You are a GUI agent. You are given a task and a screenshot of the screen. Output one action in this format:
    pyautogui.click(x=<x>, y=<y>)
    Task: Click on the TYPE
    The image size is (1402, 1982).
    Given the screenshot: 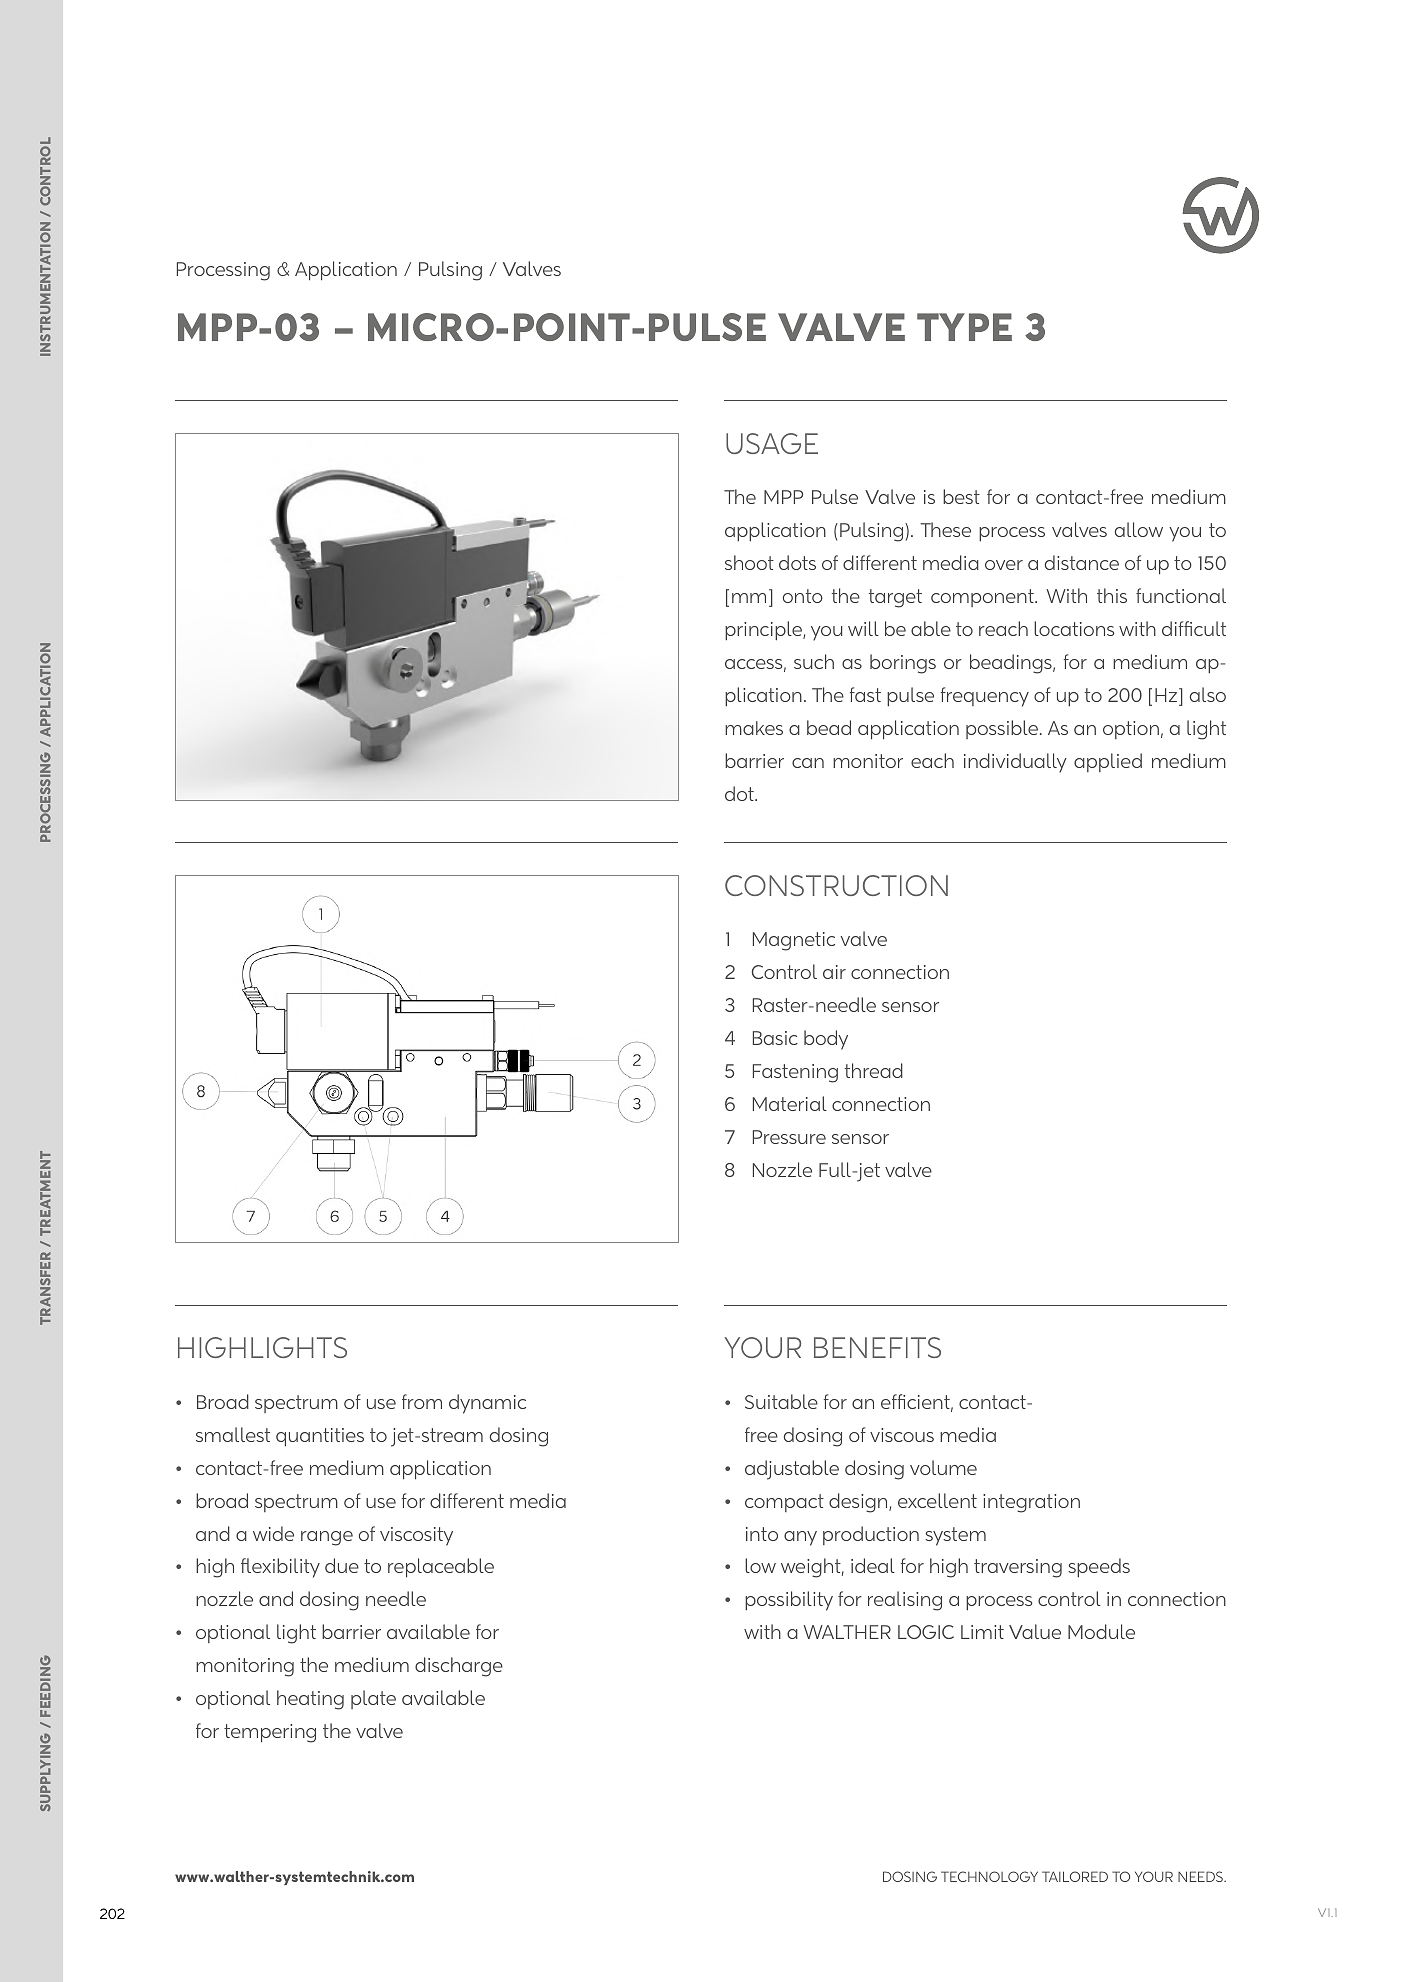 What is the action you would take?
    pyautogui.click(x=964, y=327)
